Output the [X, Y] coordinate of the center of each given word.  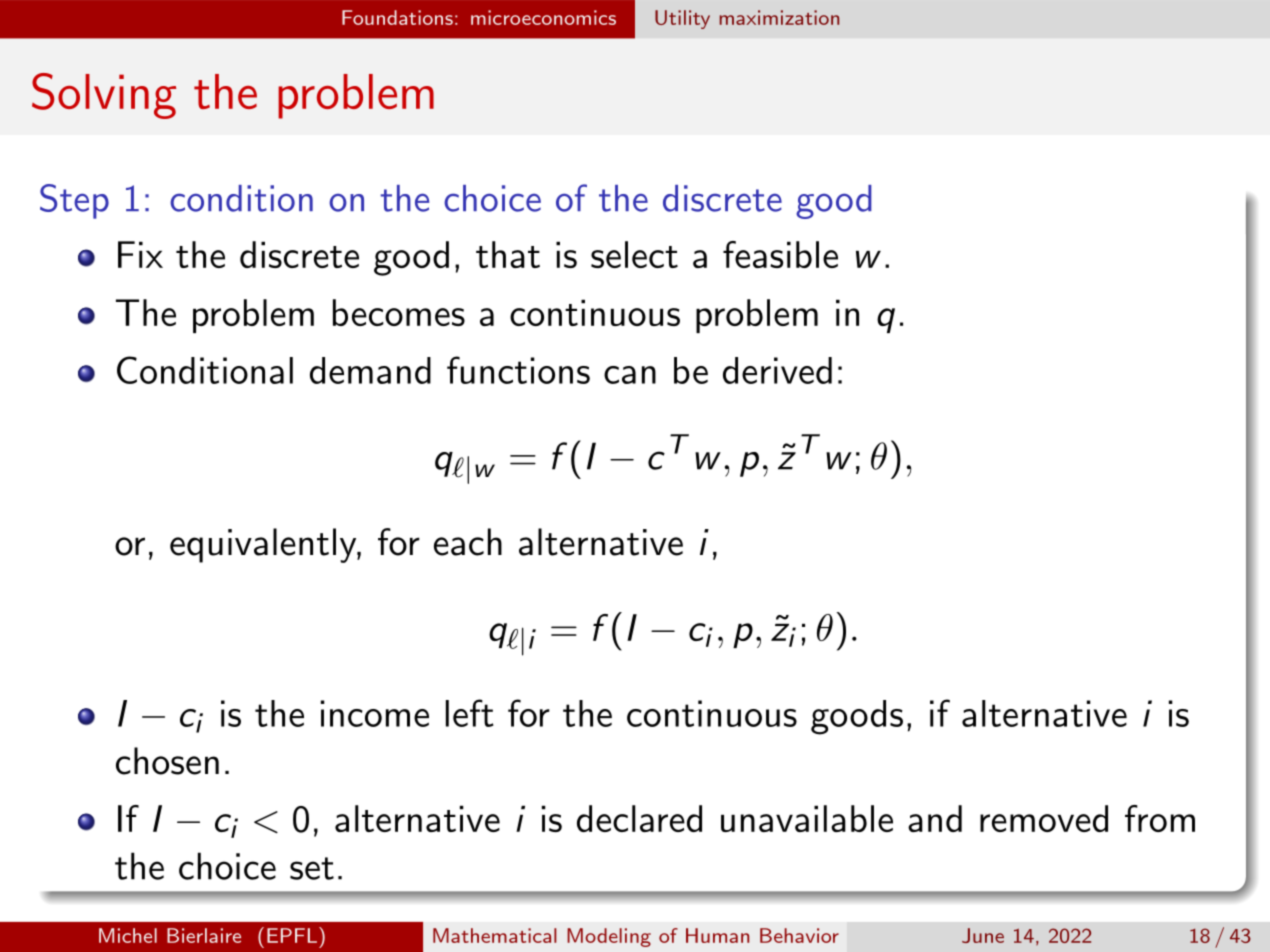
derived [777, 370]
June [983, 935]
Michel [128, 935]
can [630, 375]
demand [370, 370]
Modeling [609, 937]
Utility [682, 19]
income [375, 713]
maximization [779, 17]
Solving [104, 96]
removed [1044, 818]
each [468, 542]
